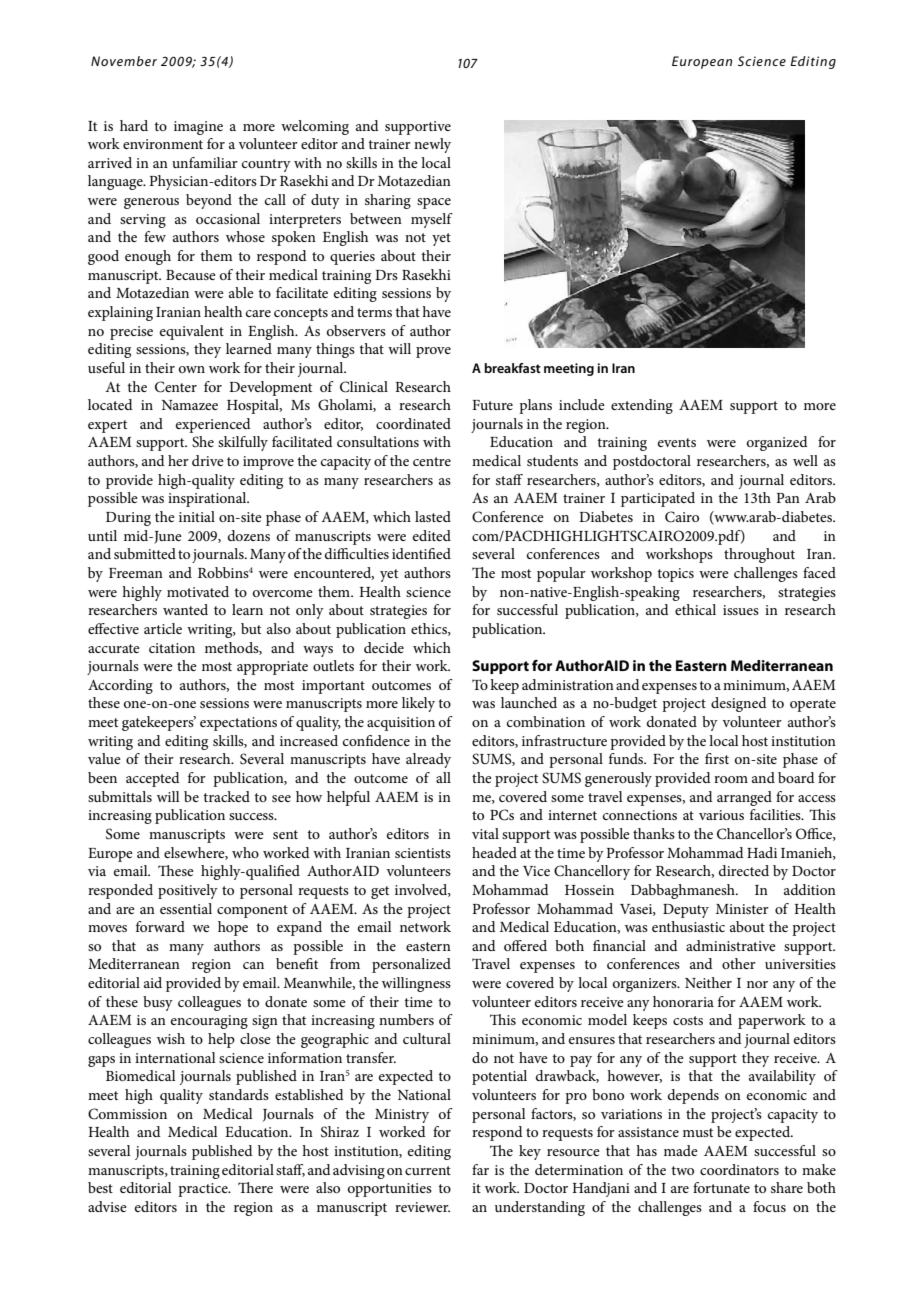 This screenshot has height=1308, width=924. Describe the element at coordinates (739, 1169) in the screenshot. I see `coordinators` at that location.
